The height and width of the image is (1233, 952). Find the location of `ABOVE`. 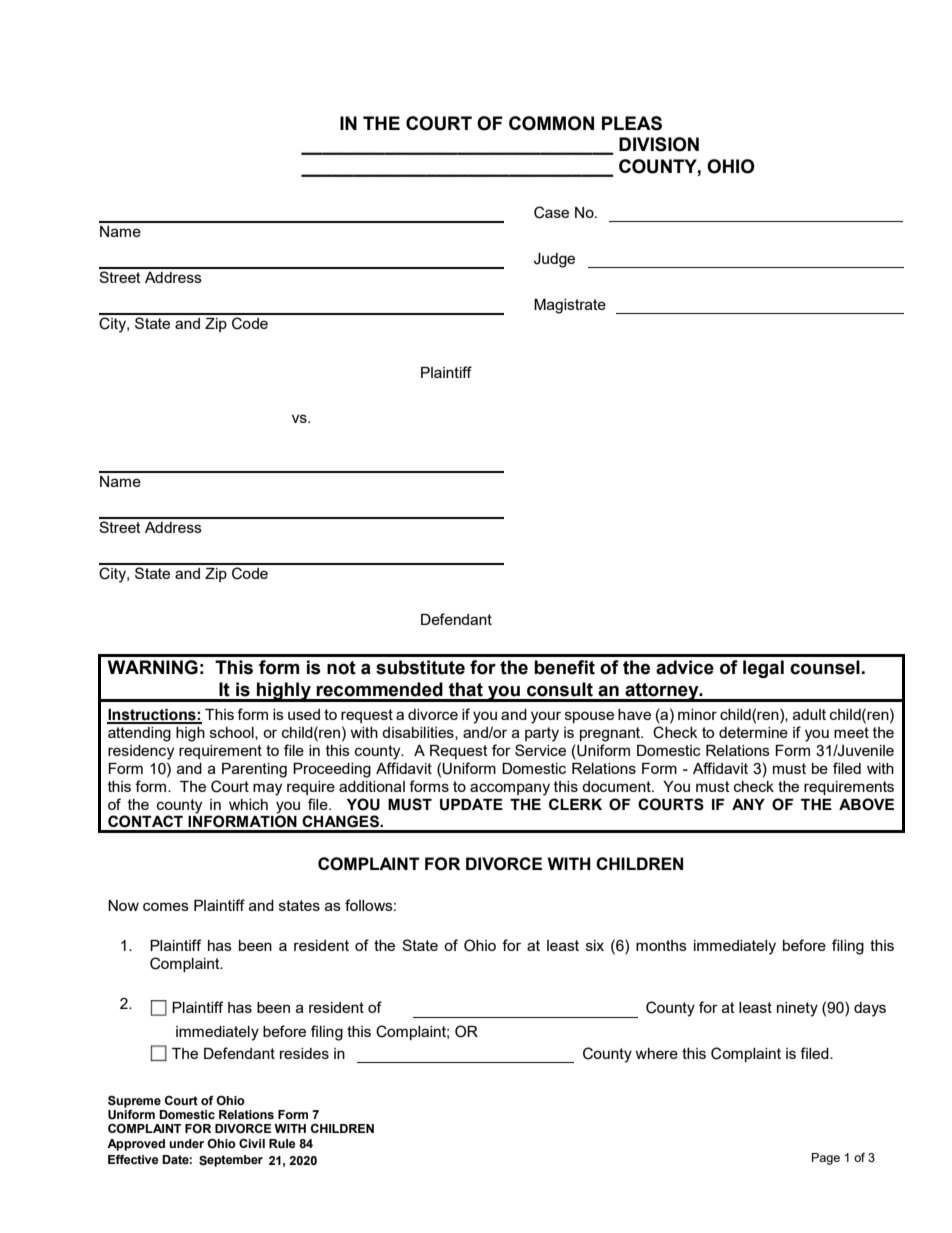

ABOVE is located at coordinates (866, 804).
